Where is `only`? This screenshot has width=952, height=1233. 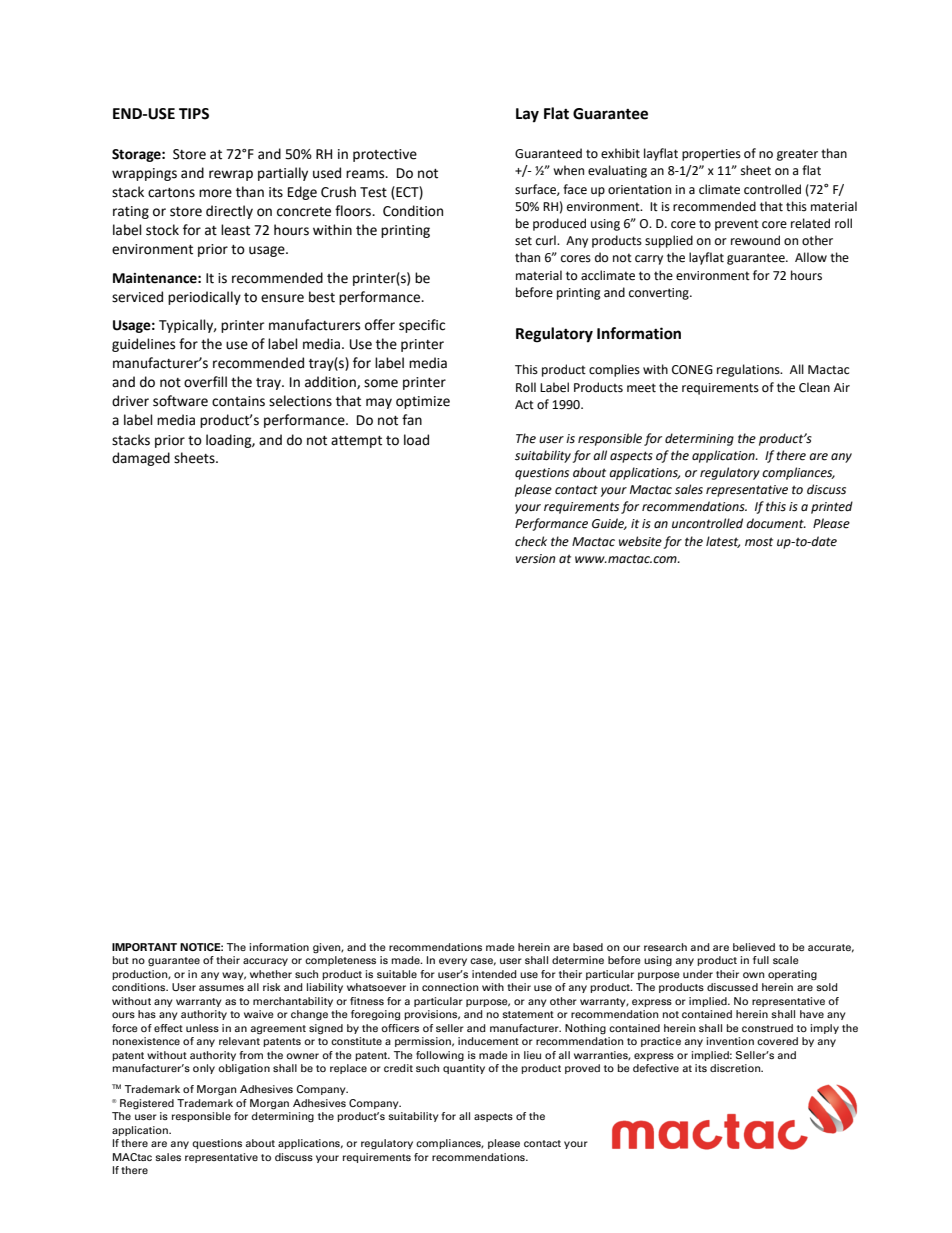 only is located at coordinates (204, 1069).
